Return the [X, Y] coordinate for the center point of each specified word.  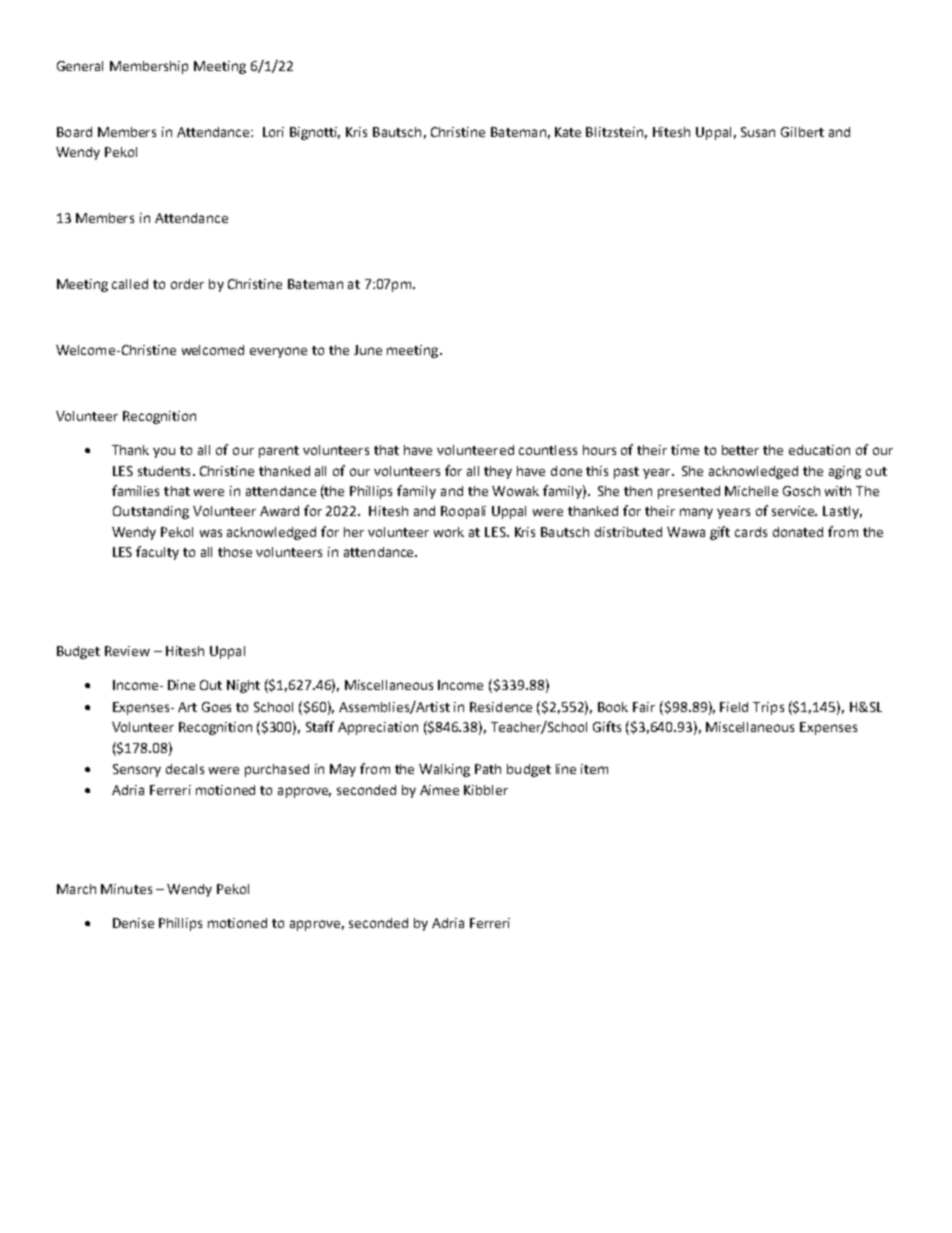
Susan [758, 132]
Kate [568, 132]
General [80, 66]
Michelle [751, 491]
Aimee [439, 790]
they [498, 472]
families [135, 490]
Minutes [126, 889]
